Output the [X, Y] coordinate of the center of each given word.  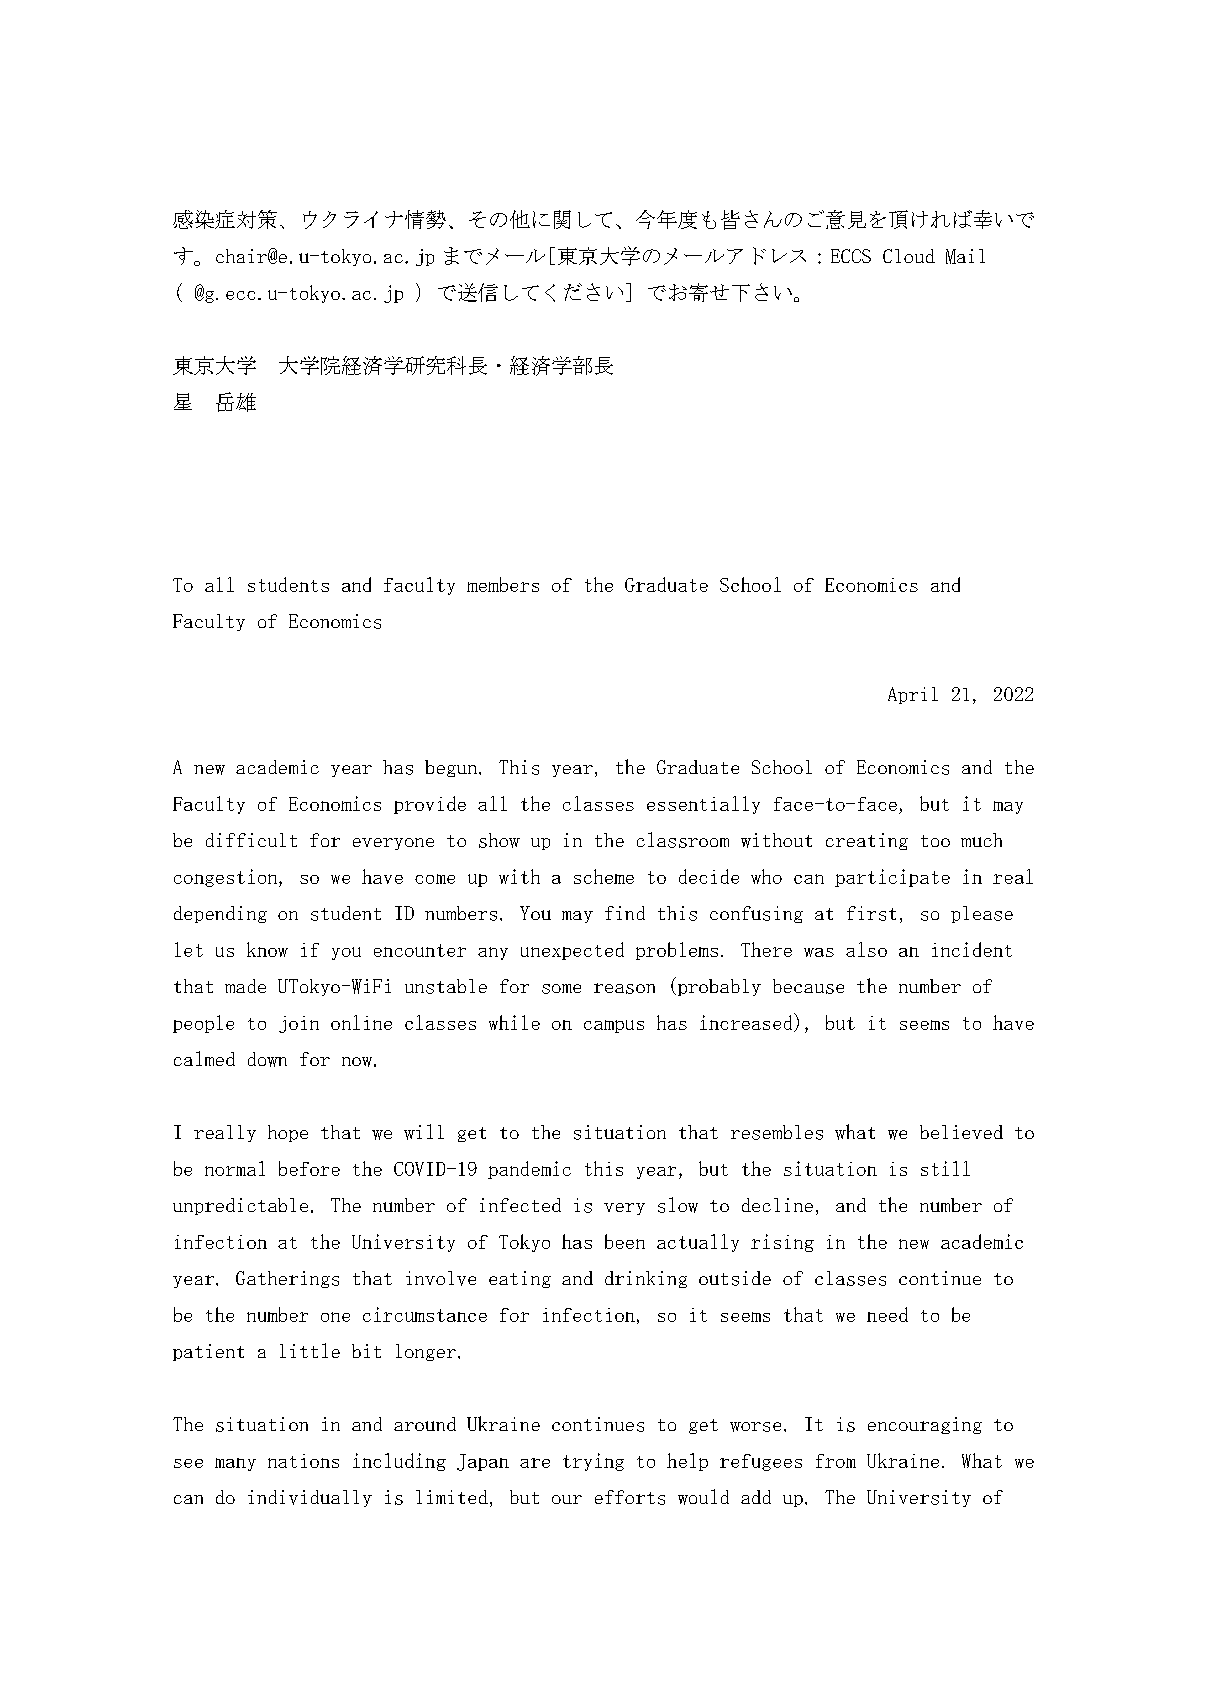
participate [892, 878]
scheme [604, 876]
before [309, 1168]
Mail [965, 256]
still [945, 1168]
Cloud [909, 256]
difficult [251, 840]
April [913, 695]
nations [303, 1461]
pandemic [529, 1170]
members [503, 584]
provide [430, 805]
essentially [703, 805]
